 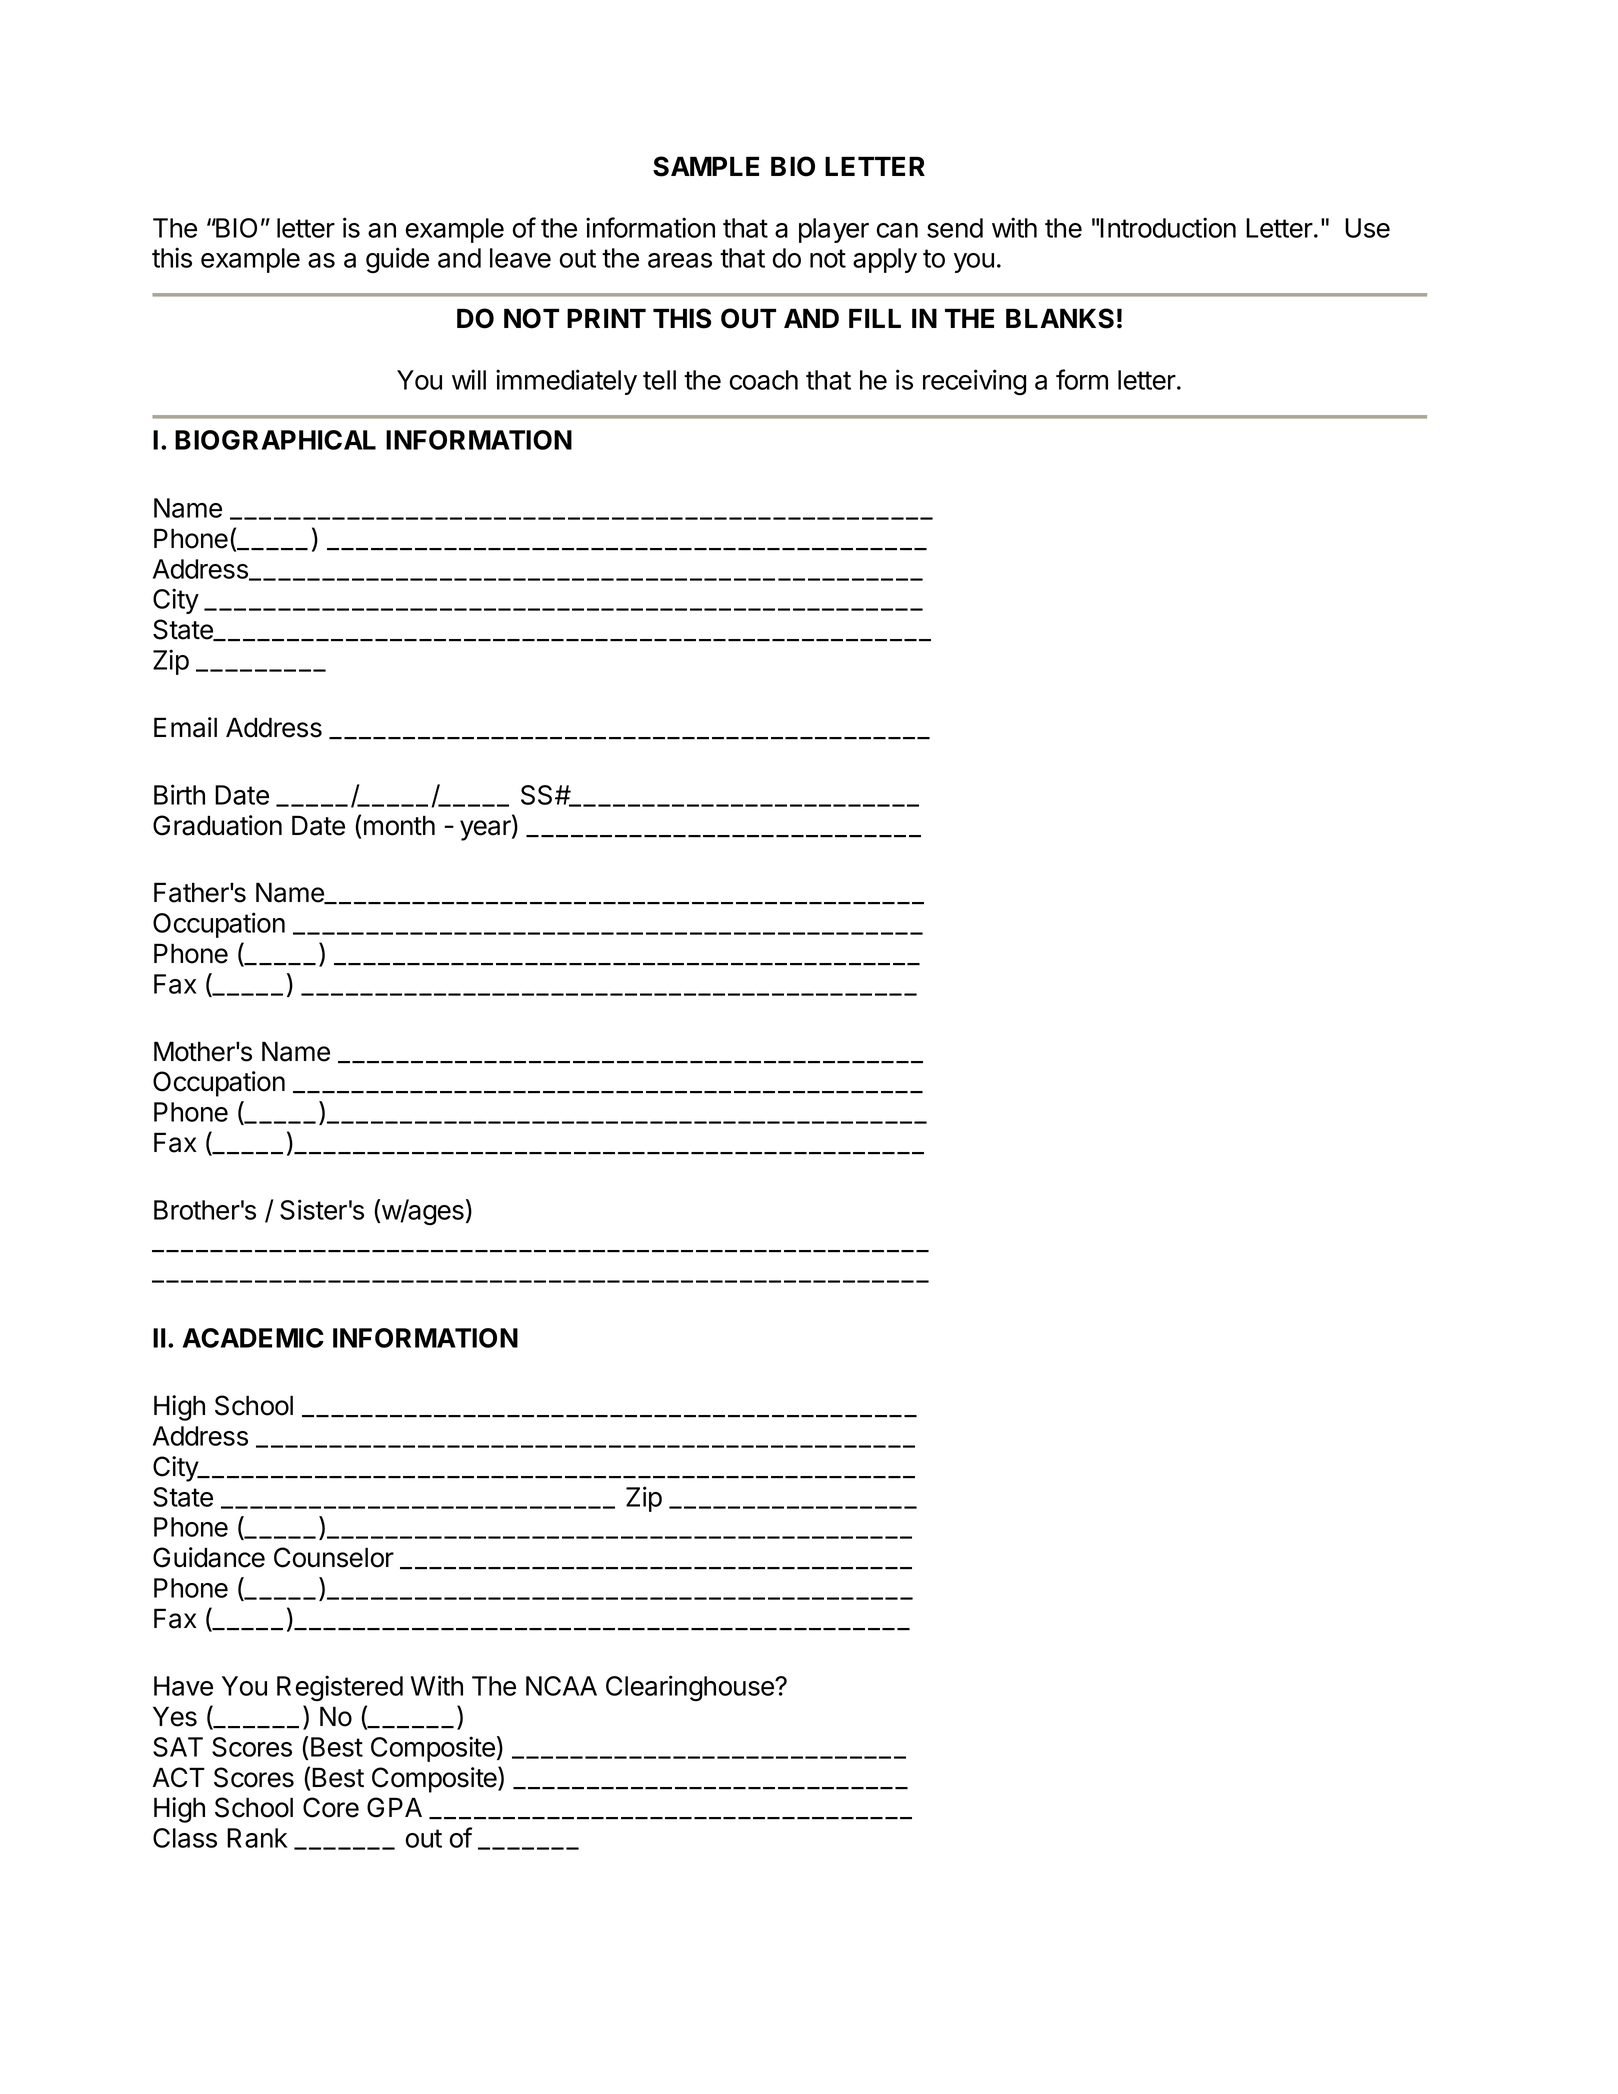 I want to click on Graduation, so click(x=217, y=825).
